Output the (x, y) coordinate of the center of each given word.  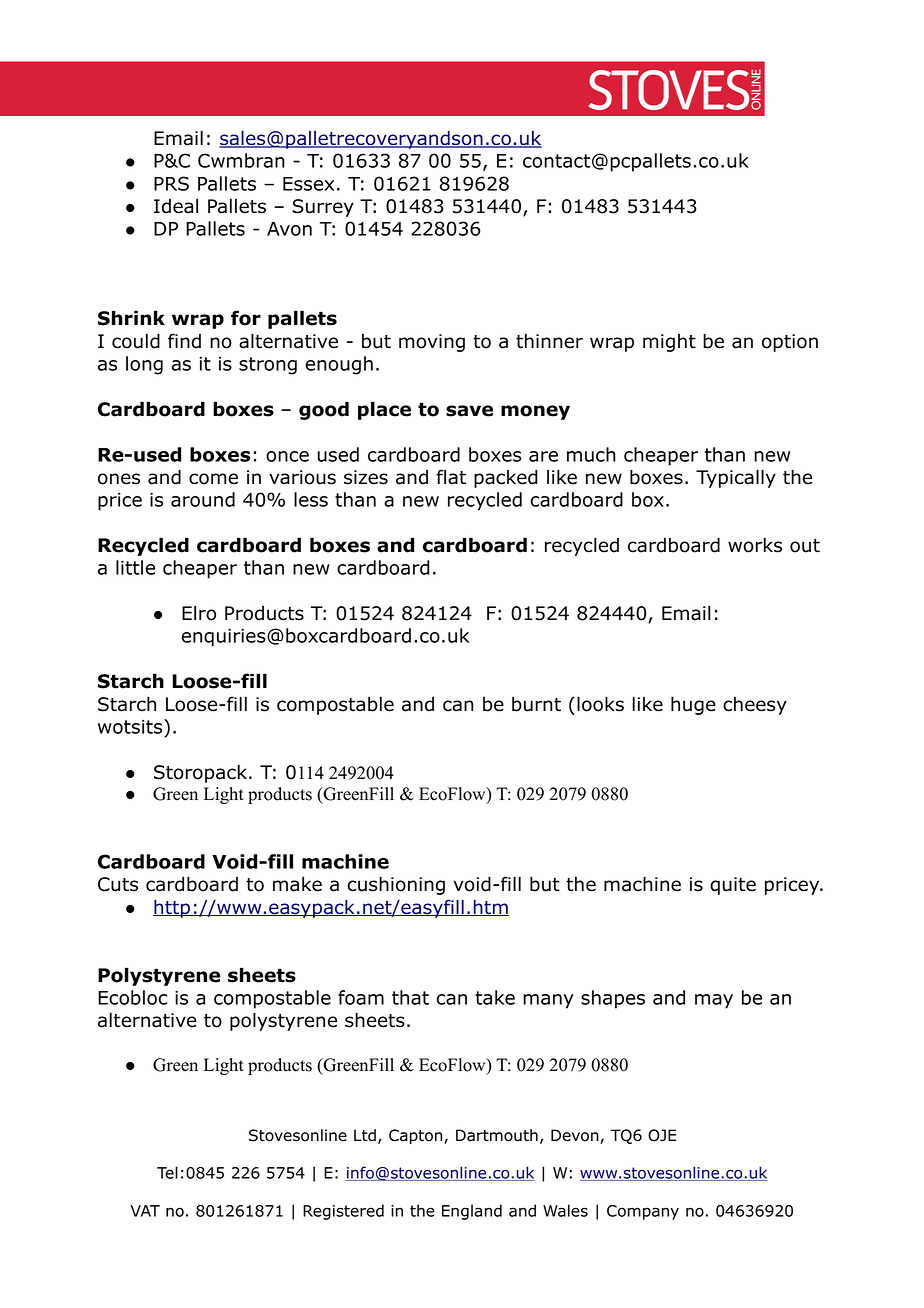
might (669, 343)
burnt (536, 704)
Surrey (323, 208)
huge (693, 705)
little (135, 567)
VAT (145, 1211)
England (472, 1212)
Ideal (176, 206)
